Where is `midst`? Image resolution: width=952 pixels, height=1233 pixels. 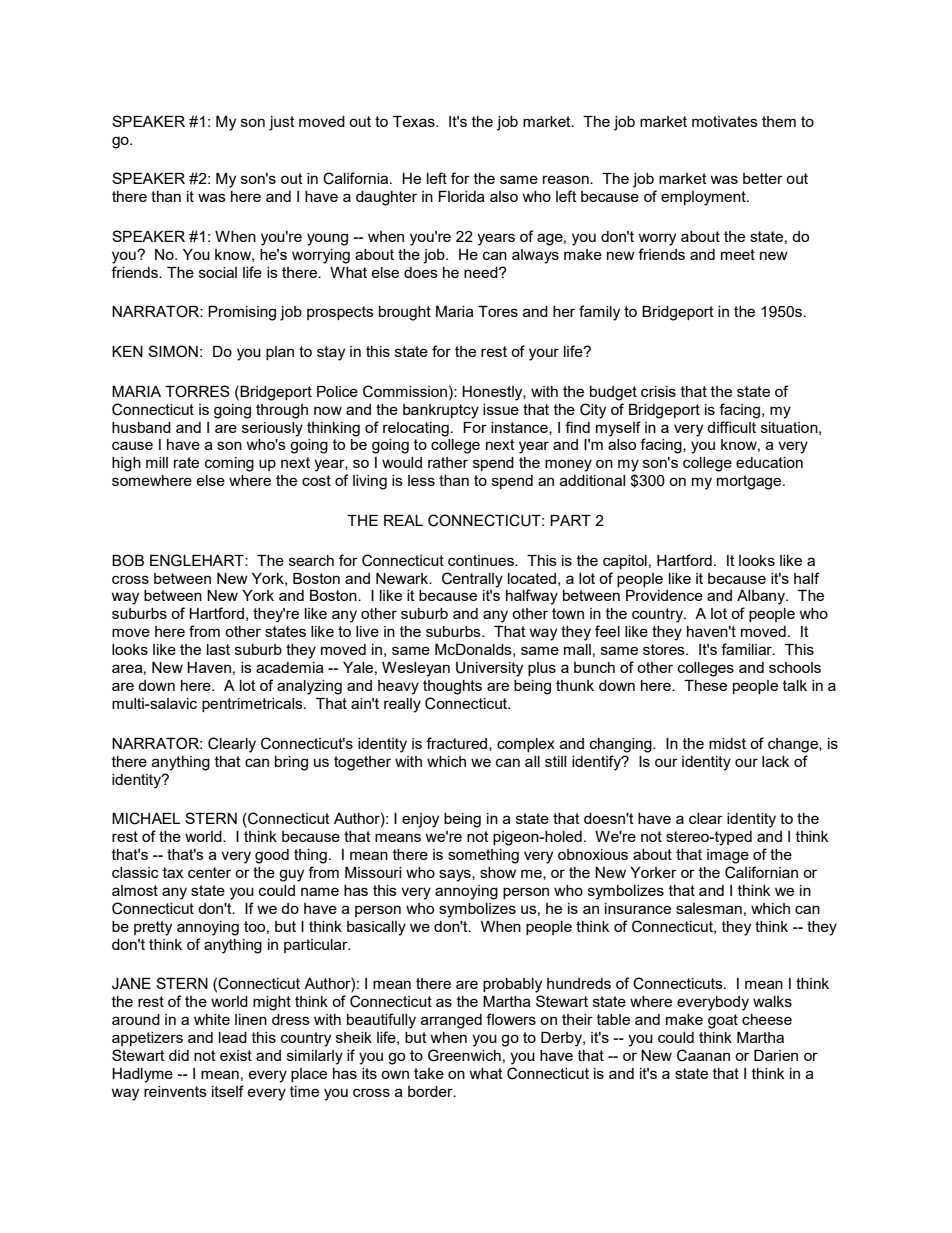 midst is located at coordinates (727, 743).
